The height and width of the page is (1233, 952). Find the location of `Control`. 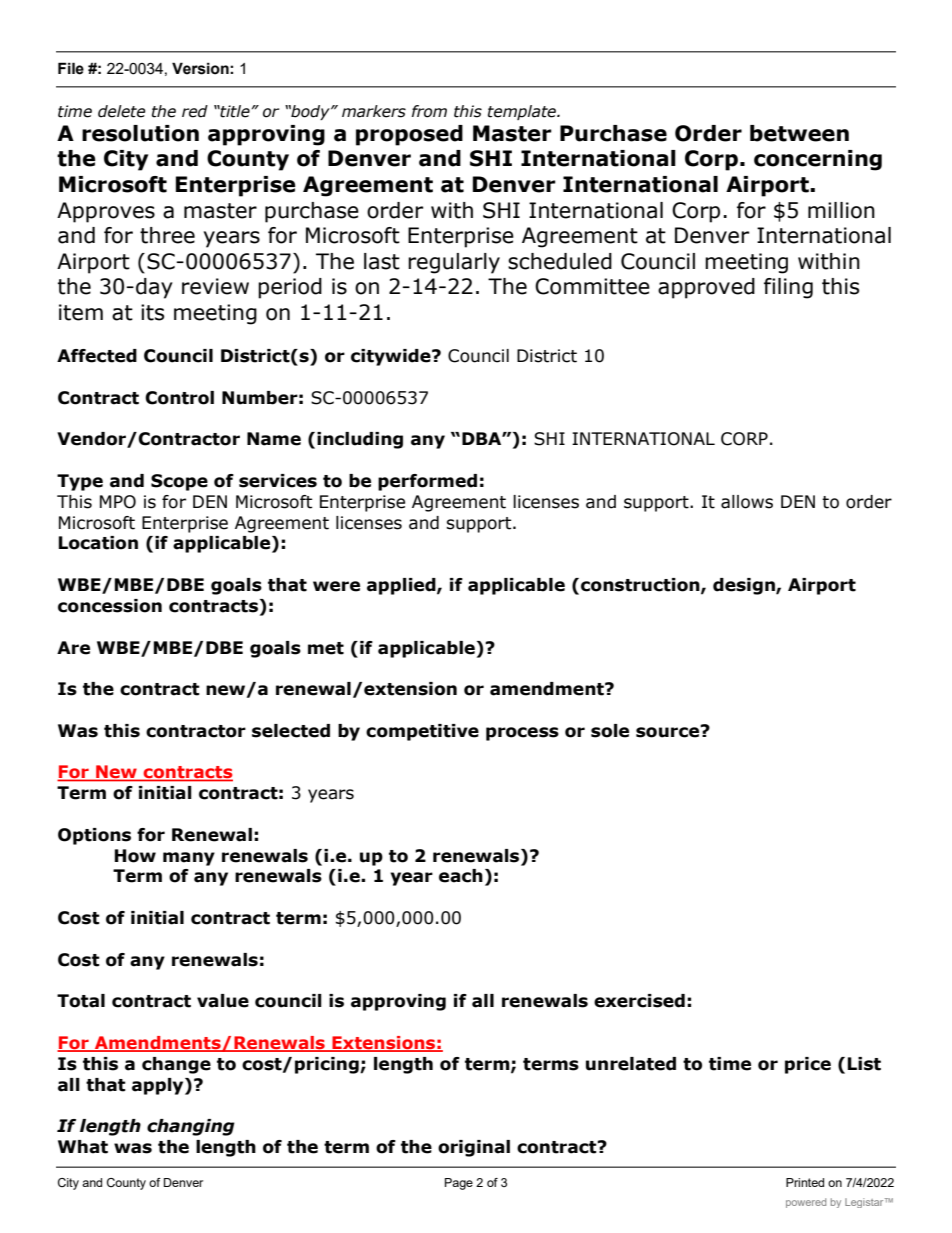

Control is located at coordinates (179, 398).
